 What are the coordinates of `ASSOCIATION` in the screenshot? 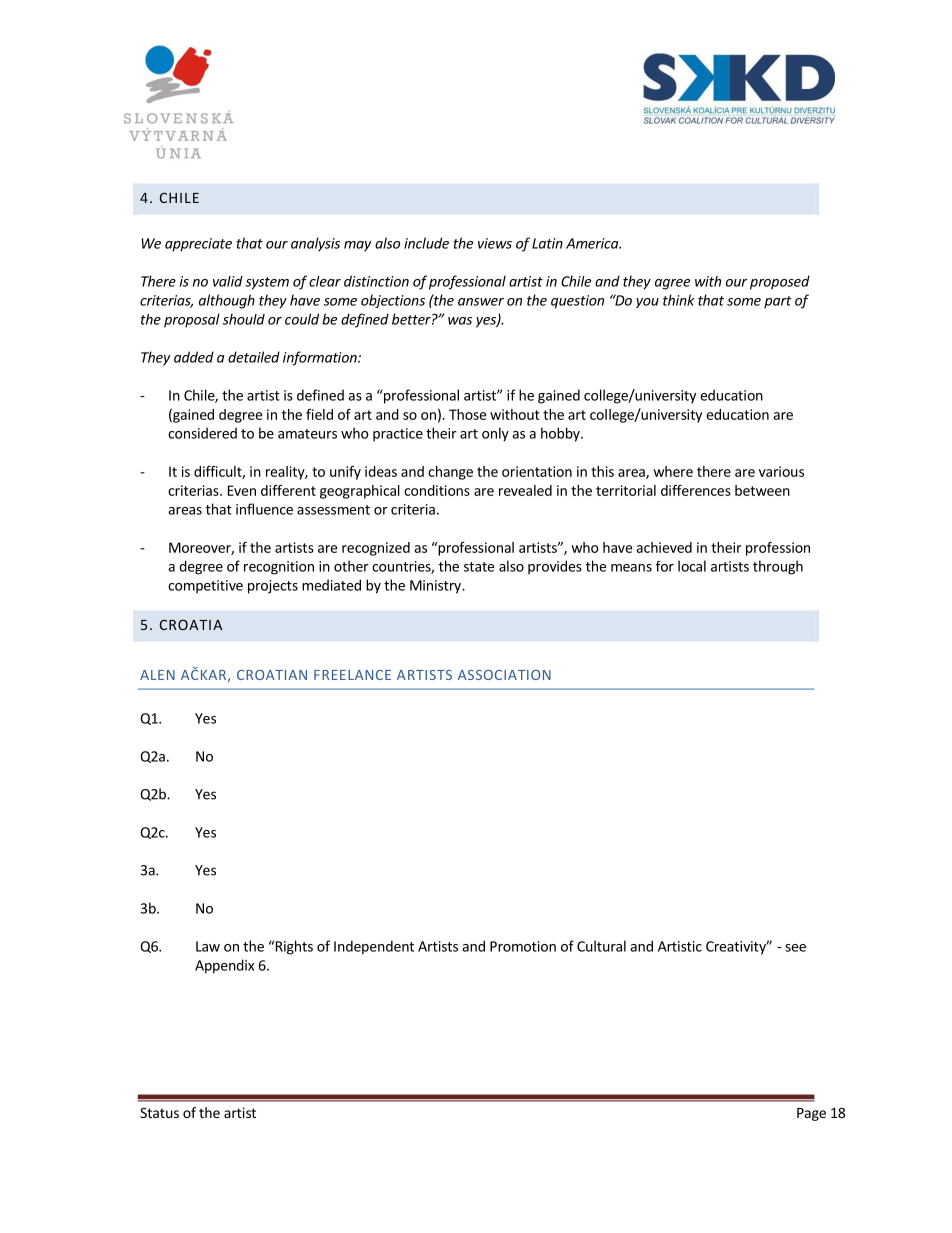 It's located at (504, 675).
